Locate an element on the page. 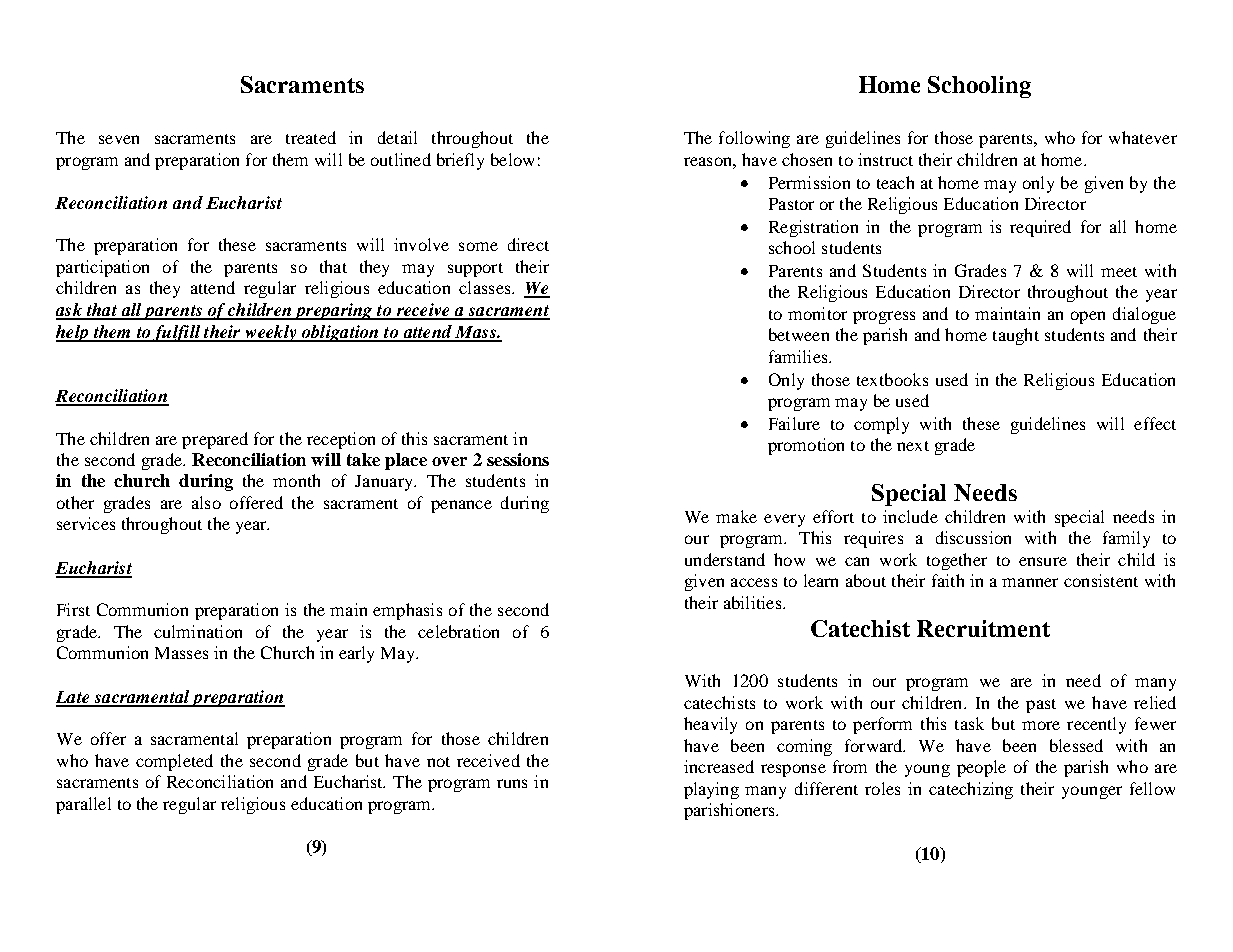  First is located at coordinates (73, 609).
